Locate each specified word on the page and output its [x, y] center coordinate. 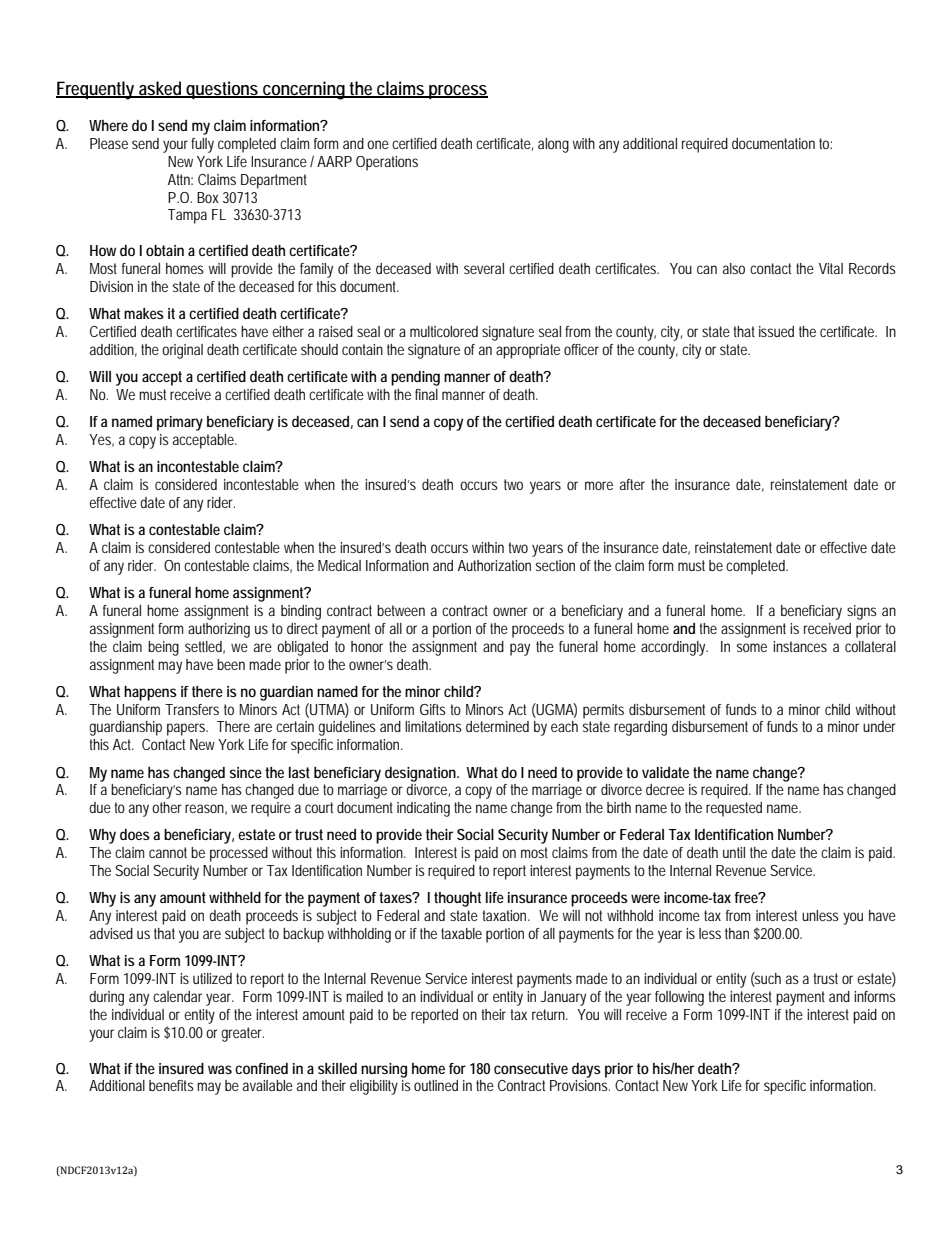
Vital [831, 268]
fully [202, 145]
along [553, 145]
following [679, 998]
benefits [171, 1085]
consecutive [531, 1068]
